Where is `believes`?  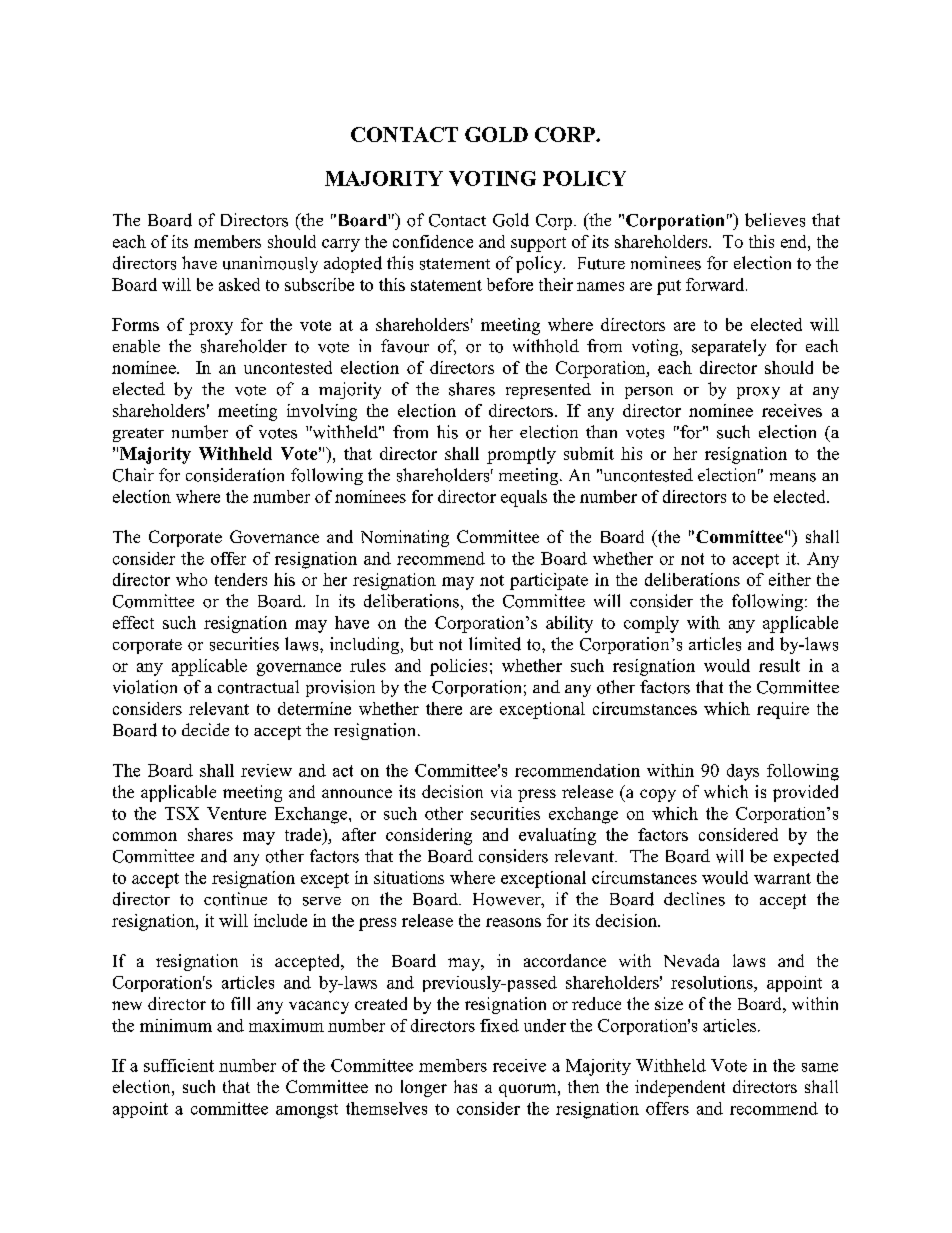 believes is located at coordinates (775, 220).
